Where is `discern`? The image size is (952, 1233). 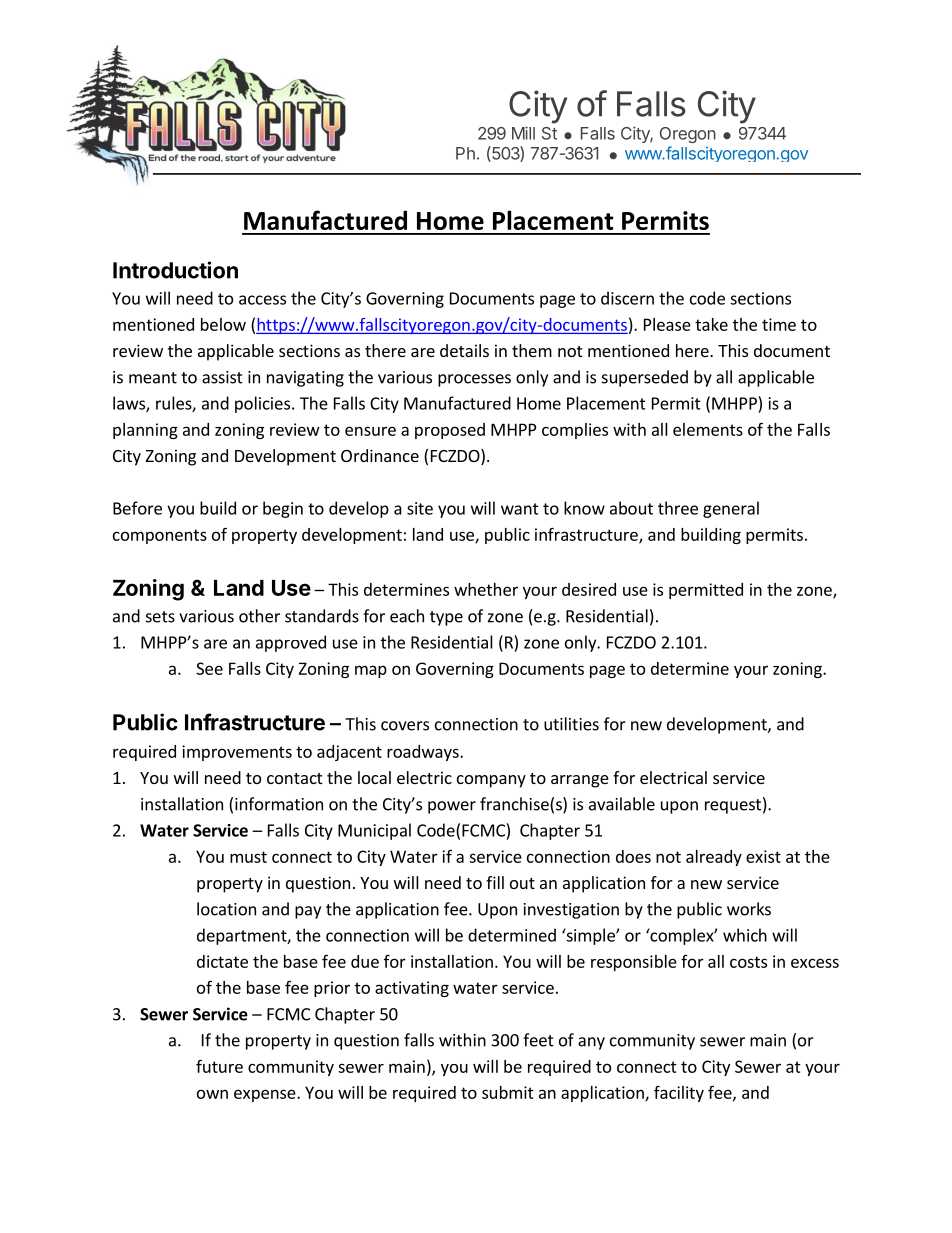 discern is located at coordinates (627, 298).
